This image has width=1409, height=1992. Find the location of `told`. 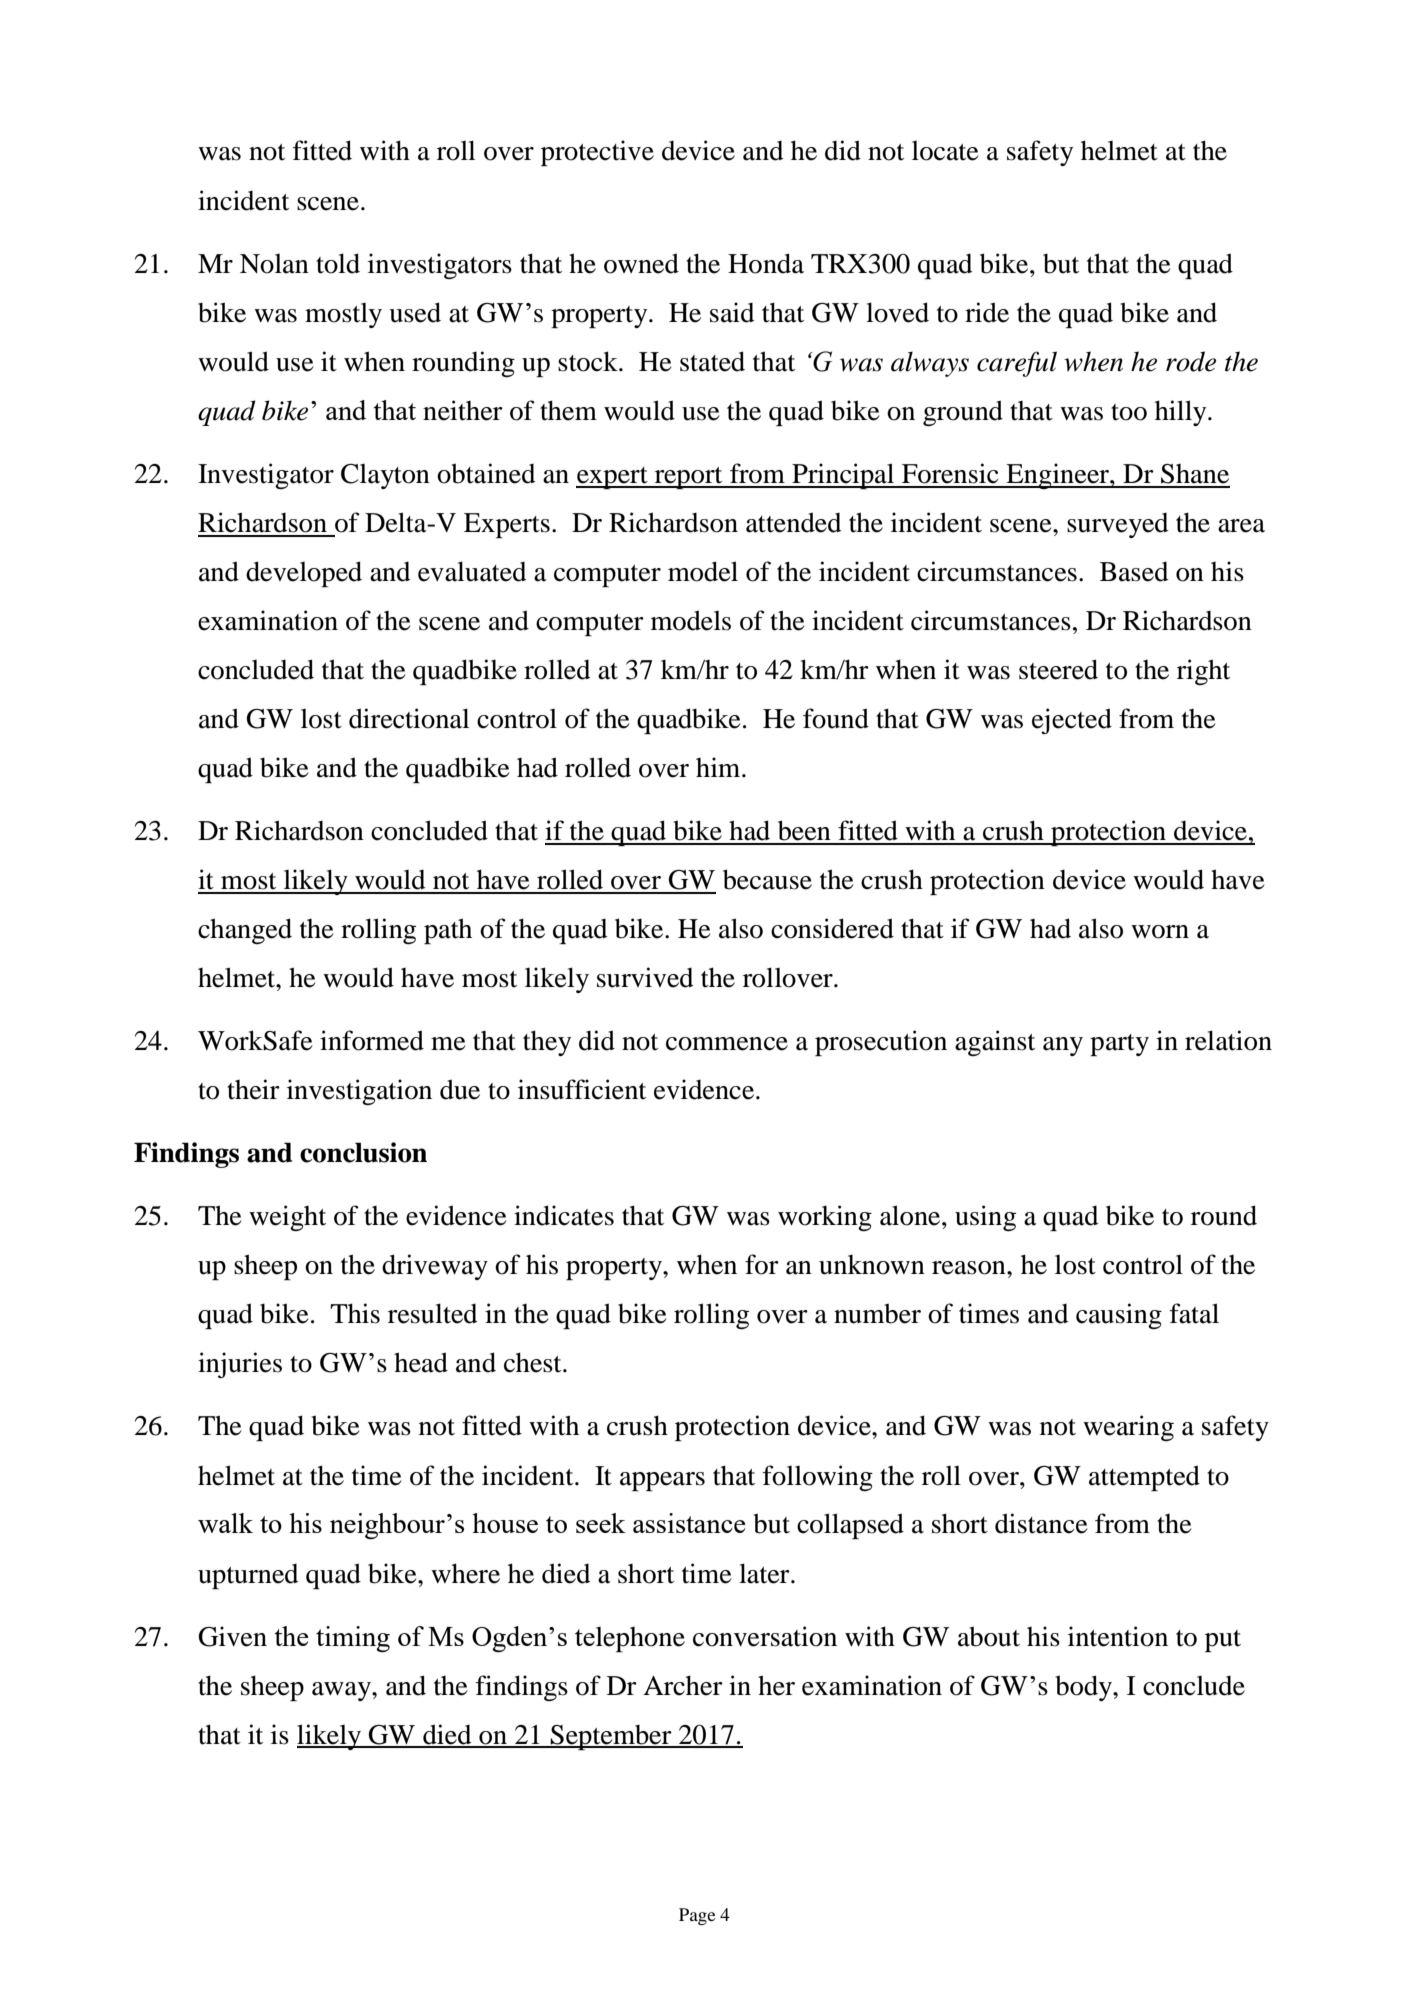

told is located at coordinates (338, 263).
